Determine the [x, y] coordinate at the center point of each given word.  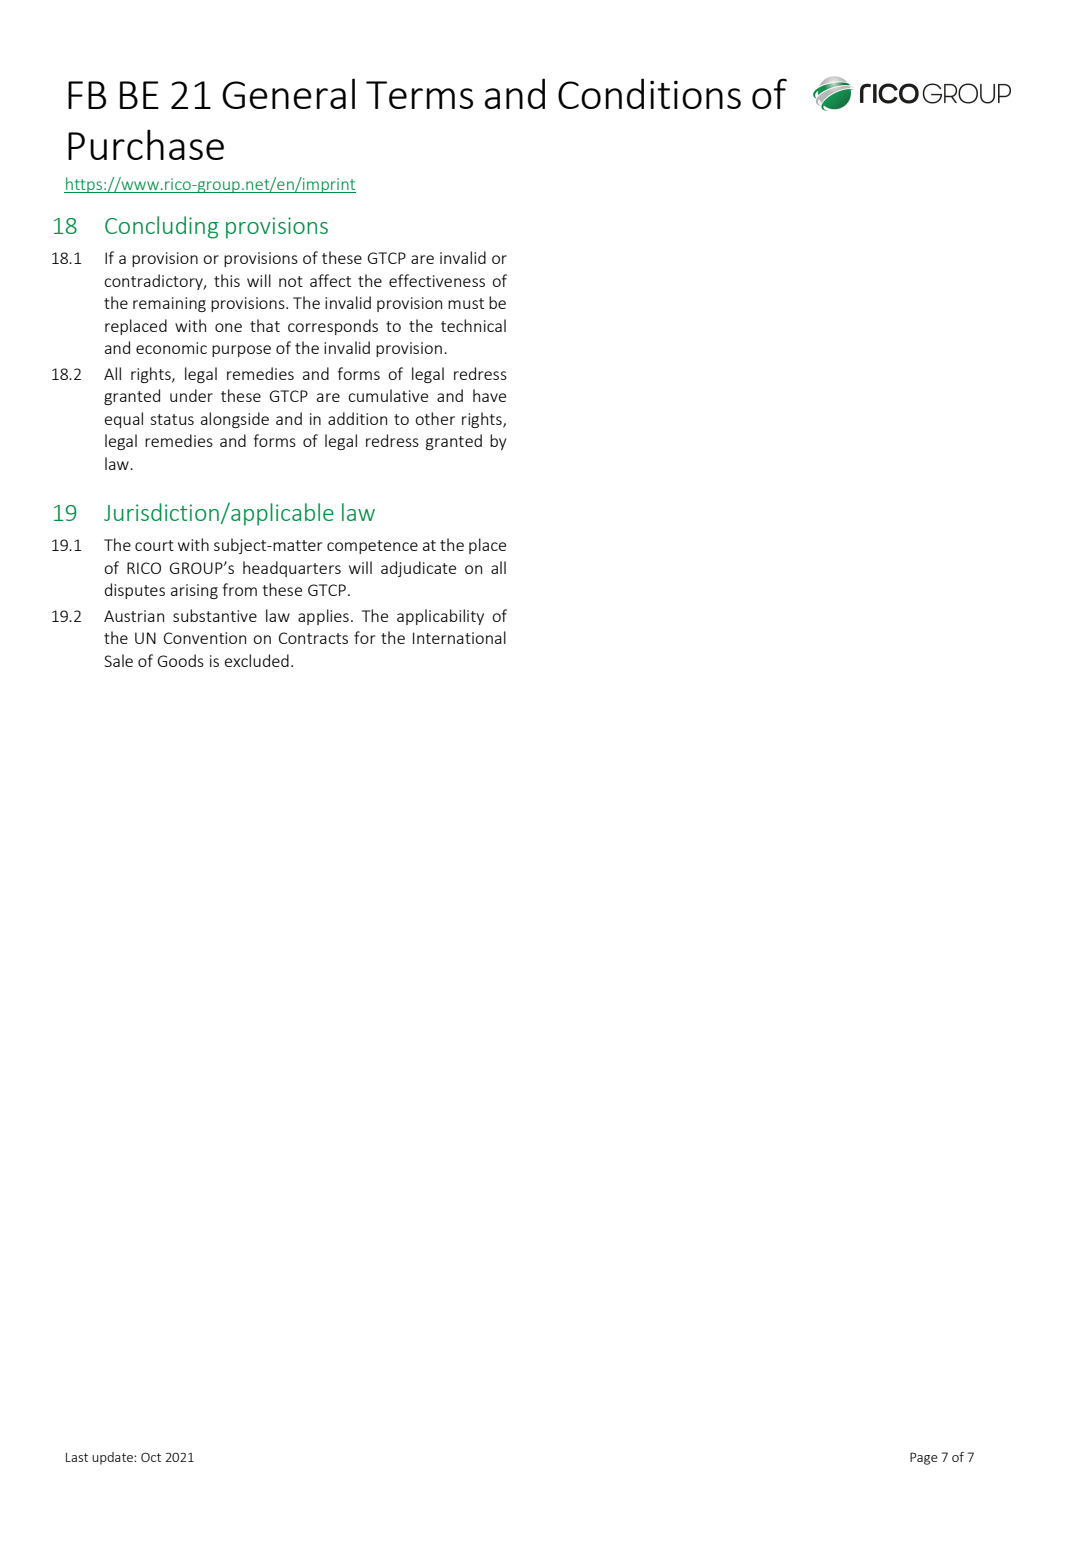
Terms [419, 95]
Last [77, 1457]
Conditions [649, 93]
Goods [180, 660]
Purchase [146, 144]
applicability [440, 617]
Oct [151, 1457]
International [459, 637]
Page [924, 1458]
